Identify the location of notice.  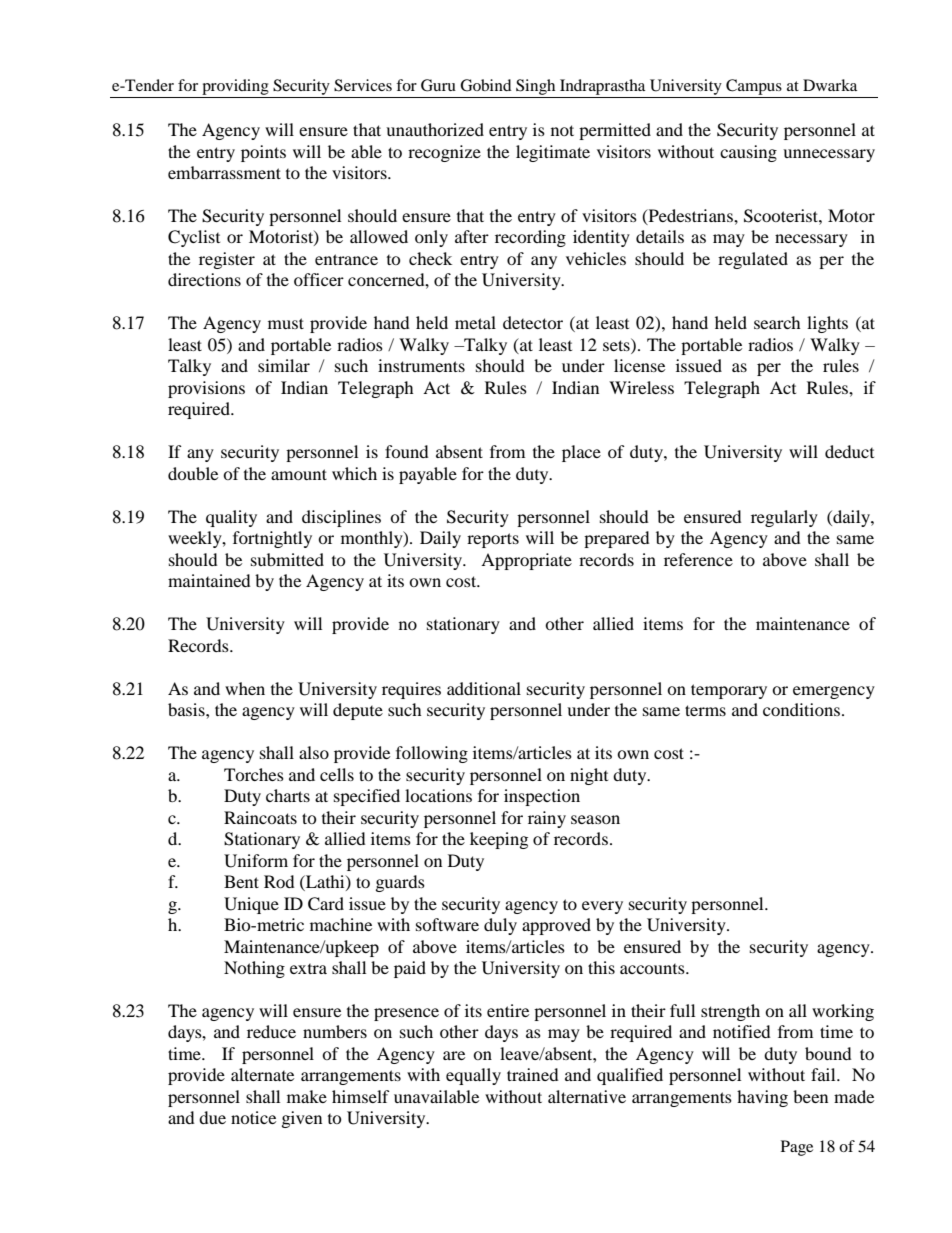
(253, 1117).
